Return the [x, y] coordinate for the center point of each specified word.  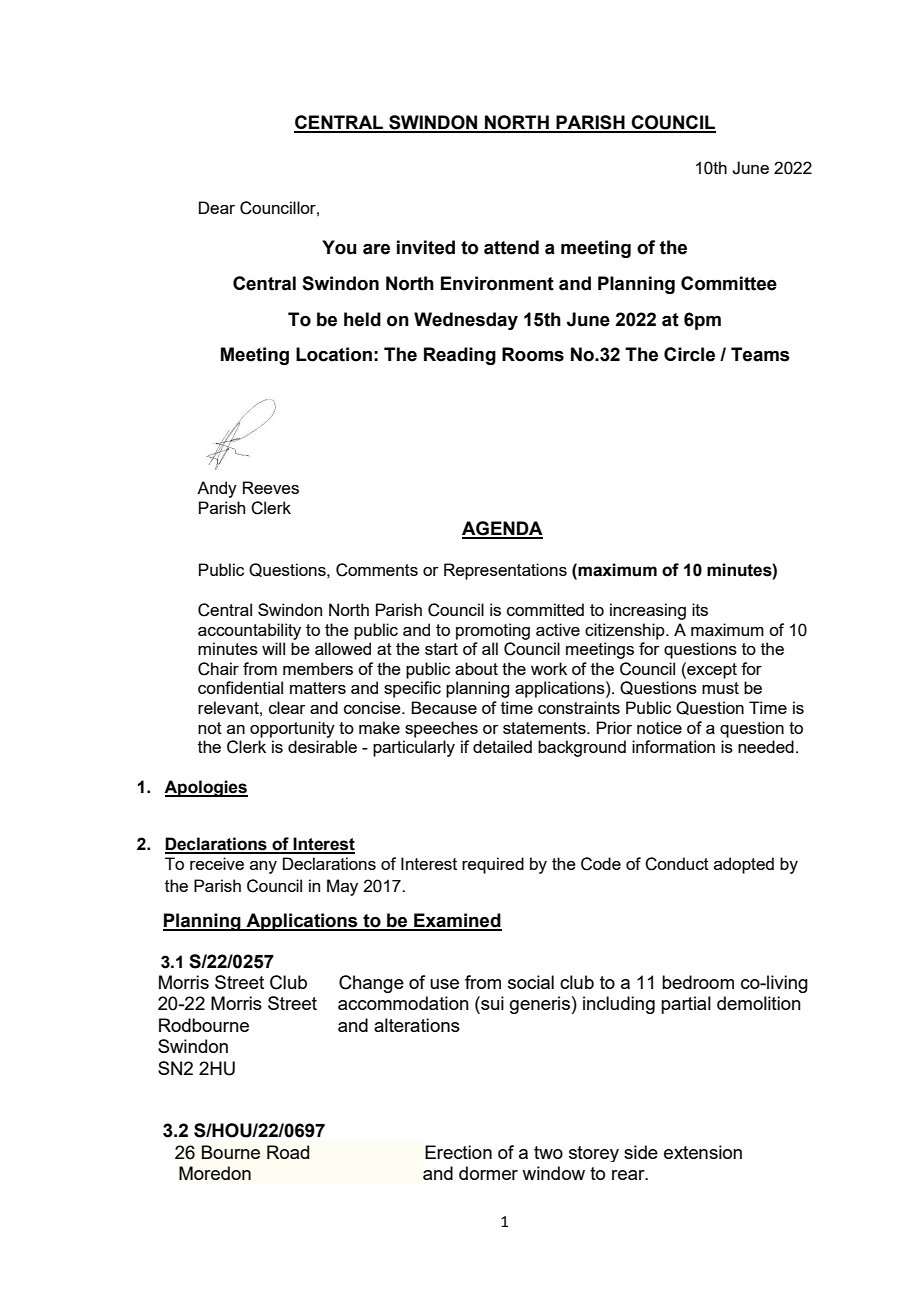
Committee [729, 283]
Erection [458, 1152]
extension [703, 1152]
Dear [217, 207]
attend [511, 247]
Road [288, 1152]
